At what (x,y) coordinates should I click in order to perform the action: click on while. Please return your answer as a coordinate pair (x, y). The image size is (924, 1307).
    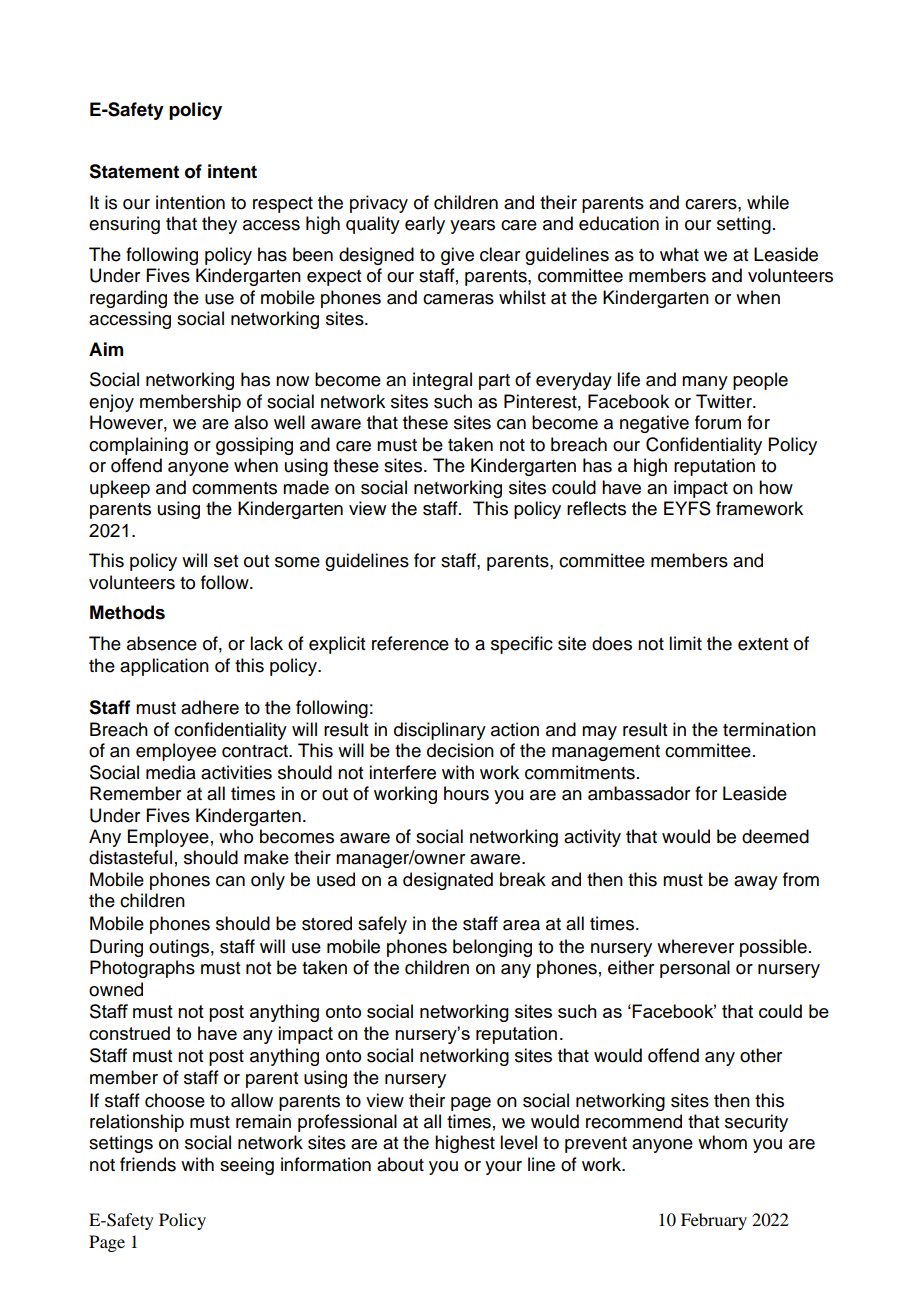
    Looking at the image, I should click on (768, 202).
